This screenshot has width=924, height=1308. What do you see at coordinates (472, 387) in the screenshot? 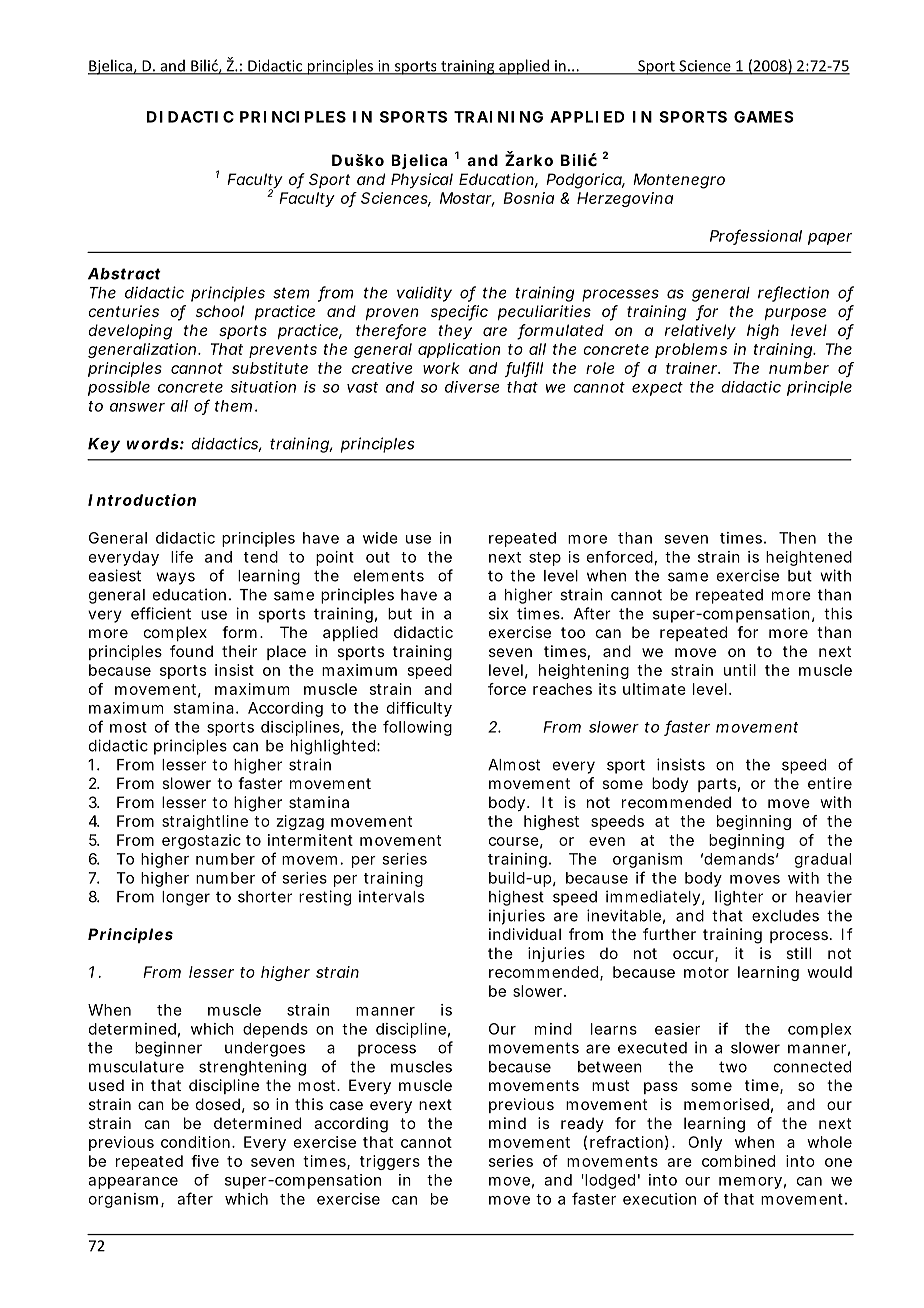
I see `diverse` at bounding box center [472, 387].
